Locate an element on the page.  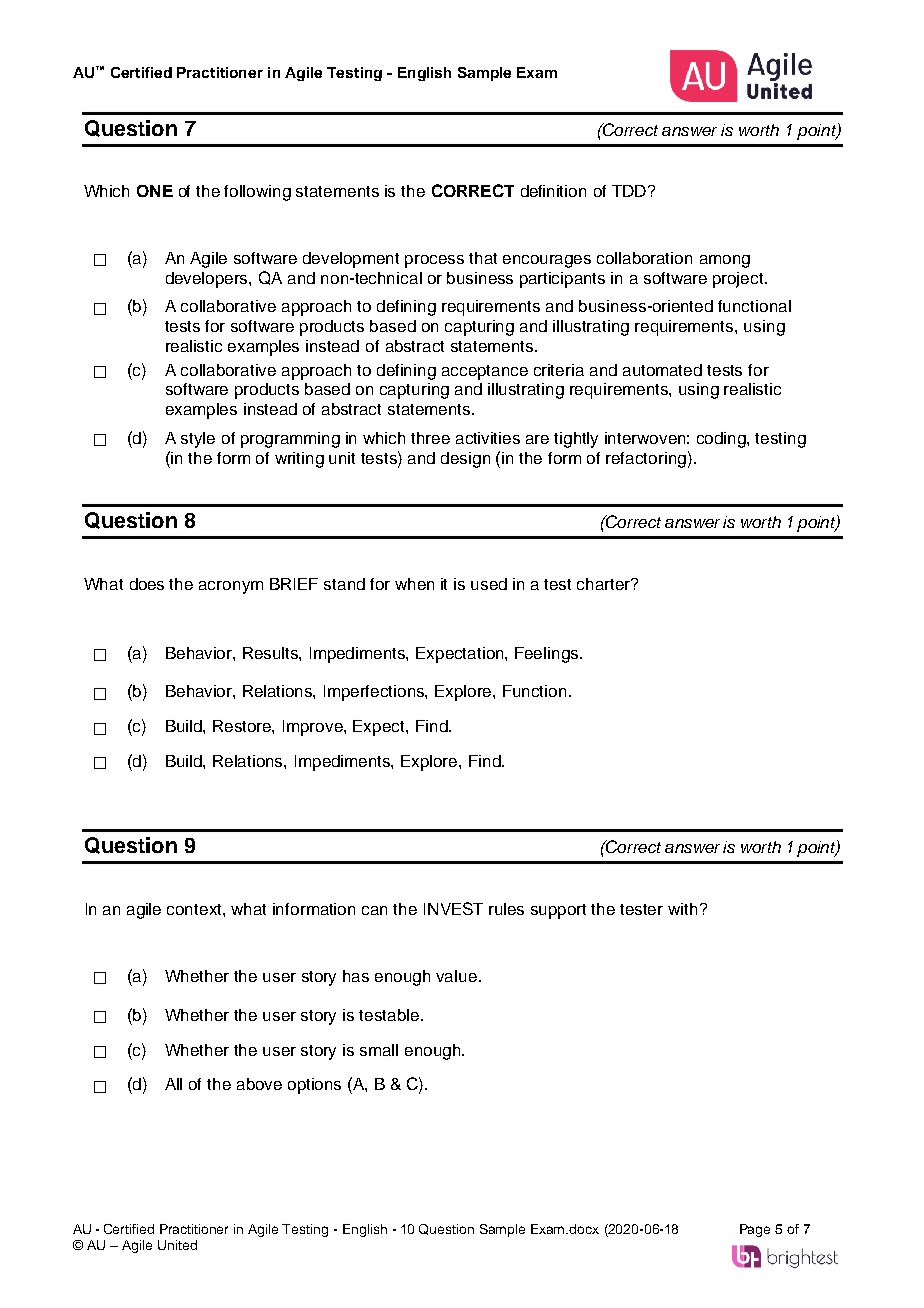
process is located at coordinates (434, 261).
